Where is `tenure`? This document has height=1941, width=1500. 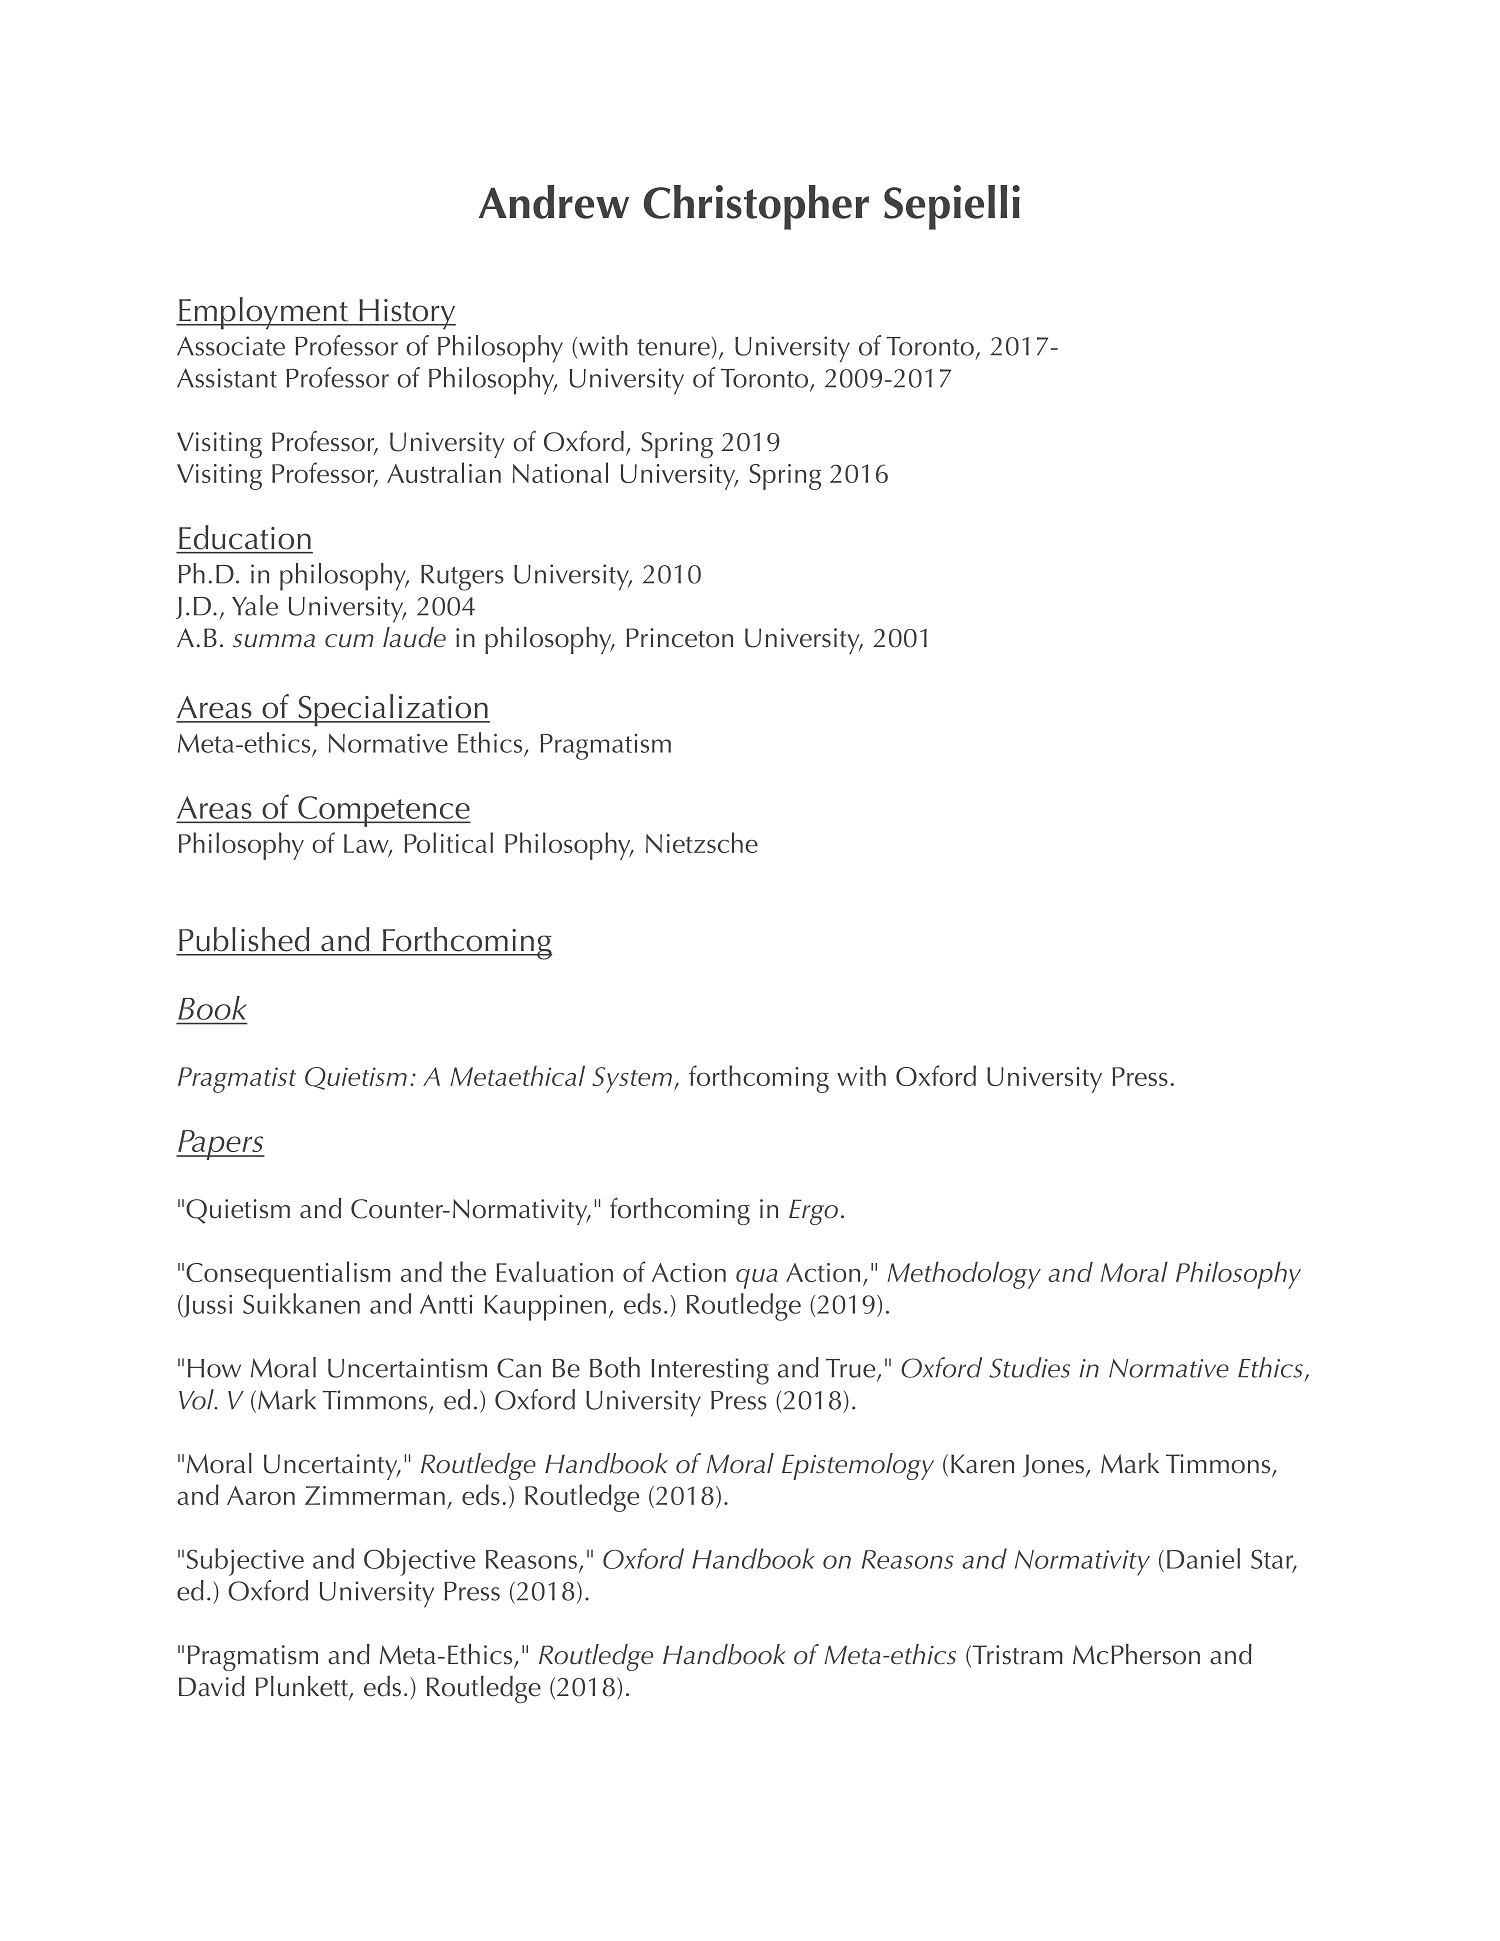 tenure is located at coordinates (673, 347).
